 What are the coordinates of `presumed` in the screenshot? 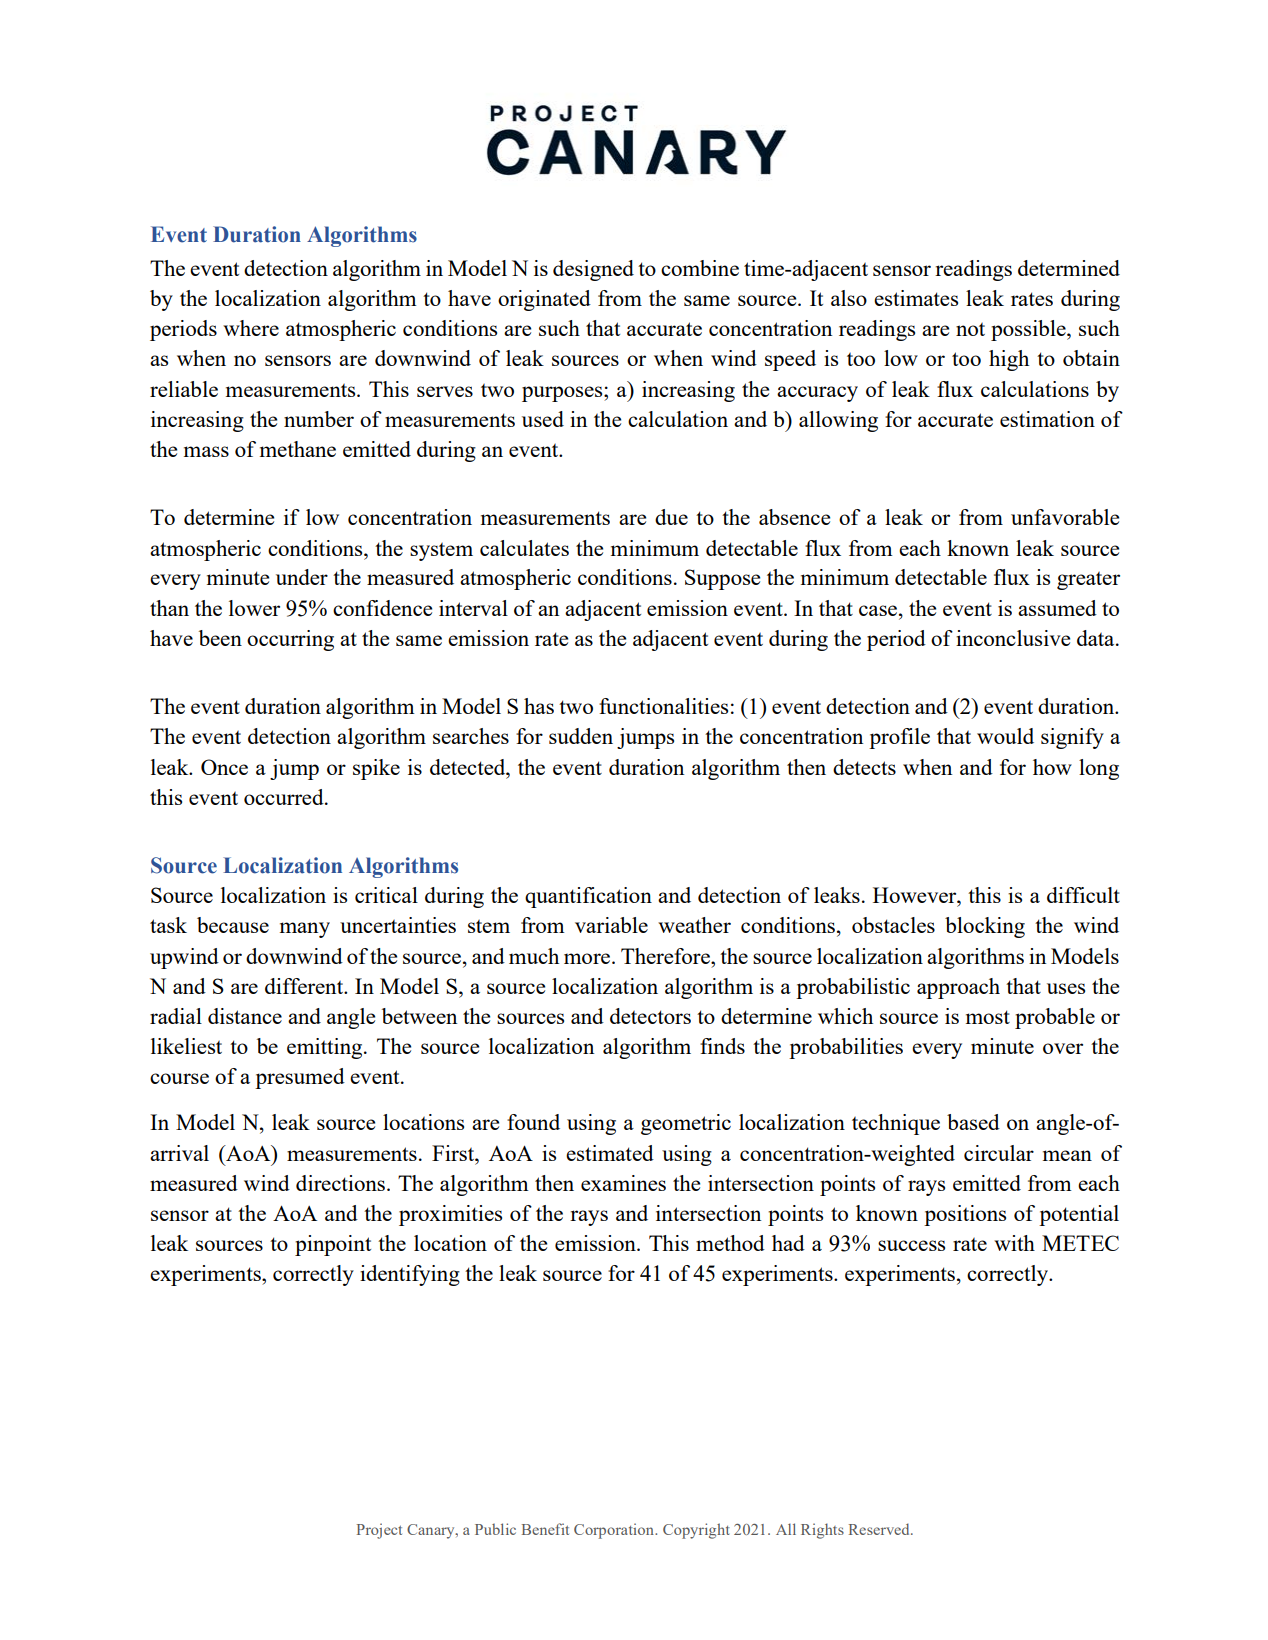 It's located at (300, 1078).
